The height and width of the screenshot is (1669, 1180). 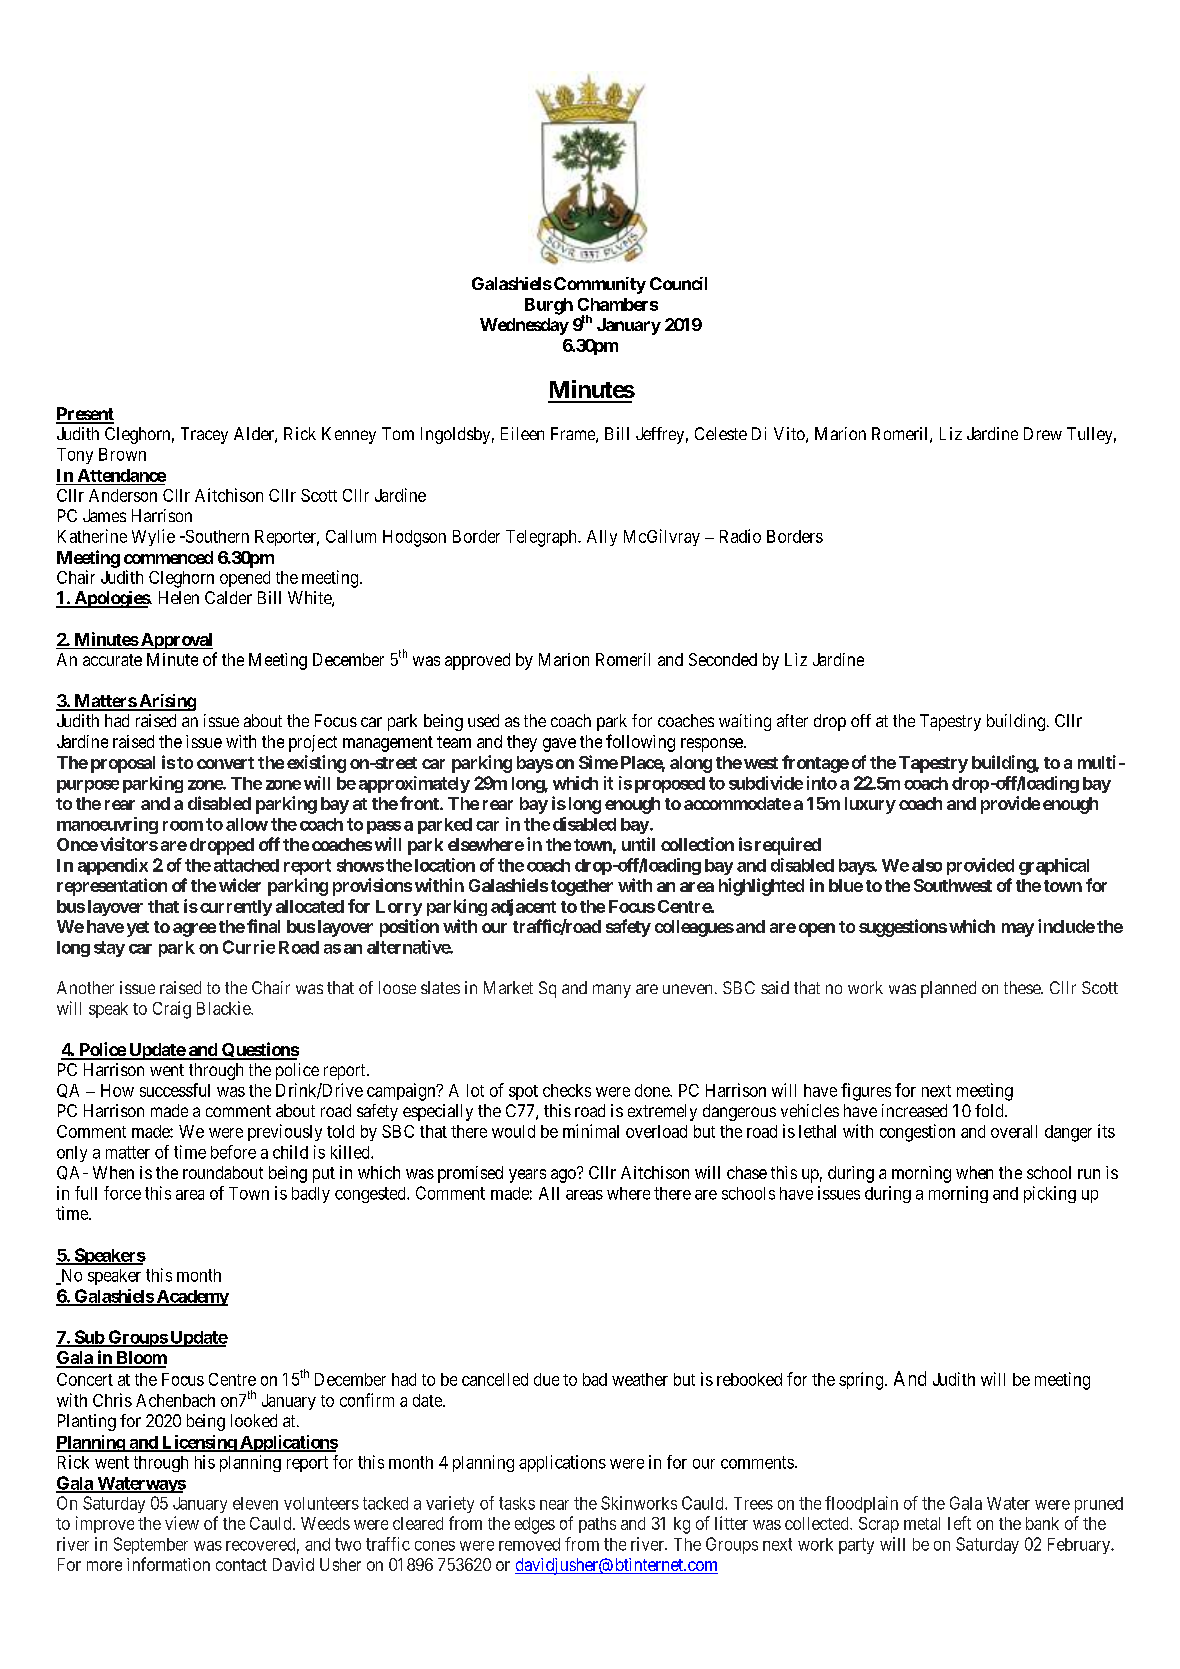 What do you see at coordinates (549, 306) in the screenshot?
I see `Burgh` at bounding box center [549, 306].
